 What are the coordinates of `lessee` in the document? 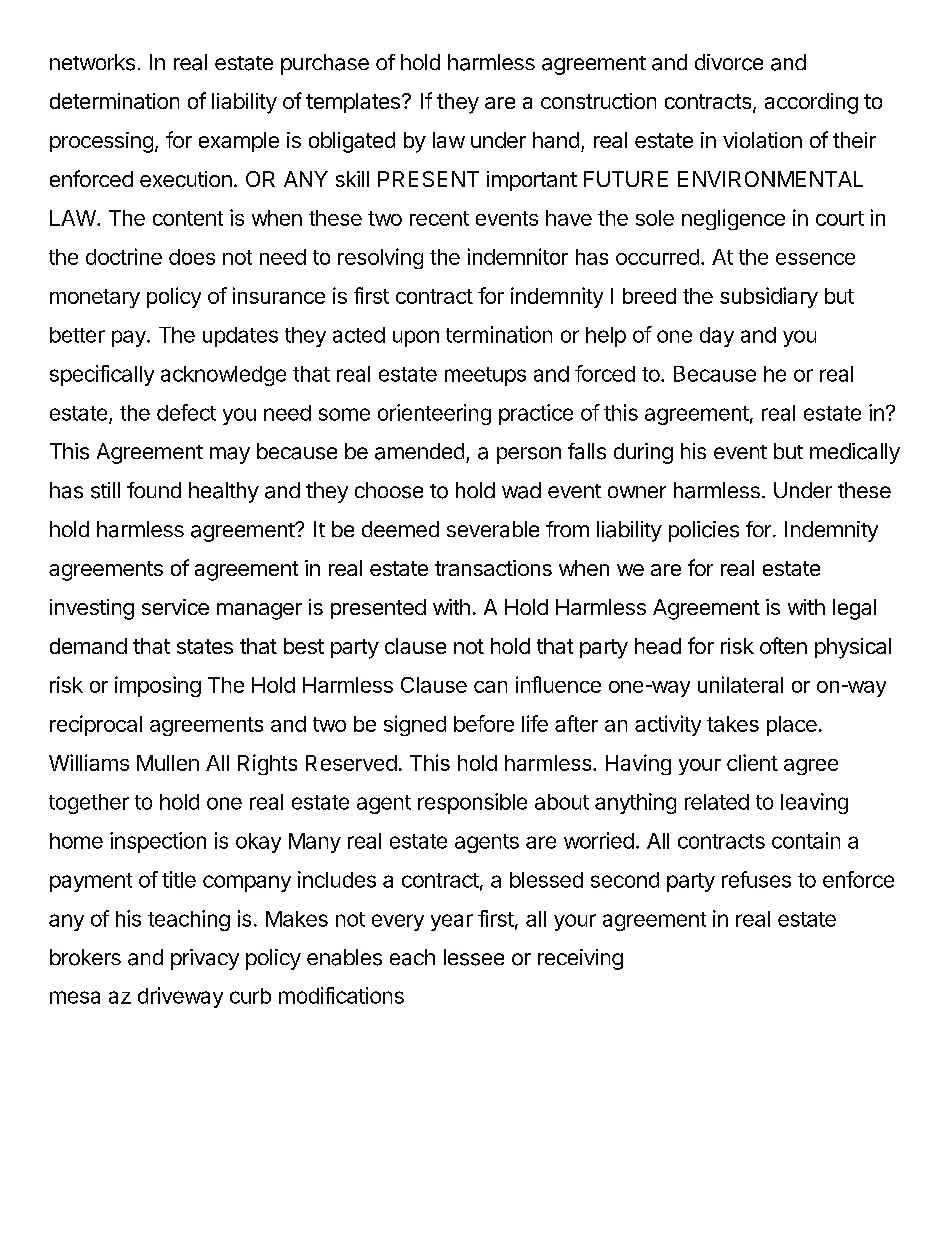 It's located at (474, 957).
